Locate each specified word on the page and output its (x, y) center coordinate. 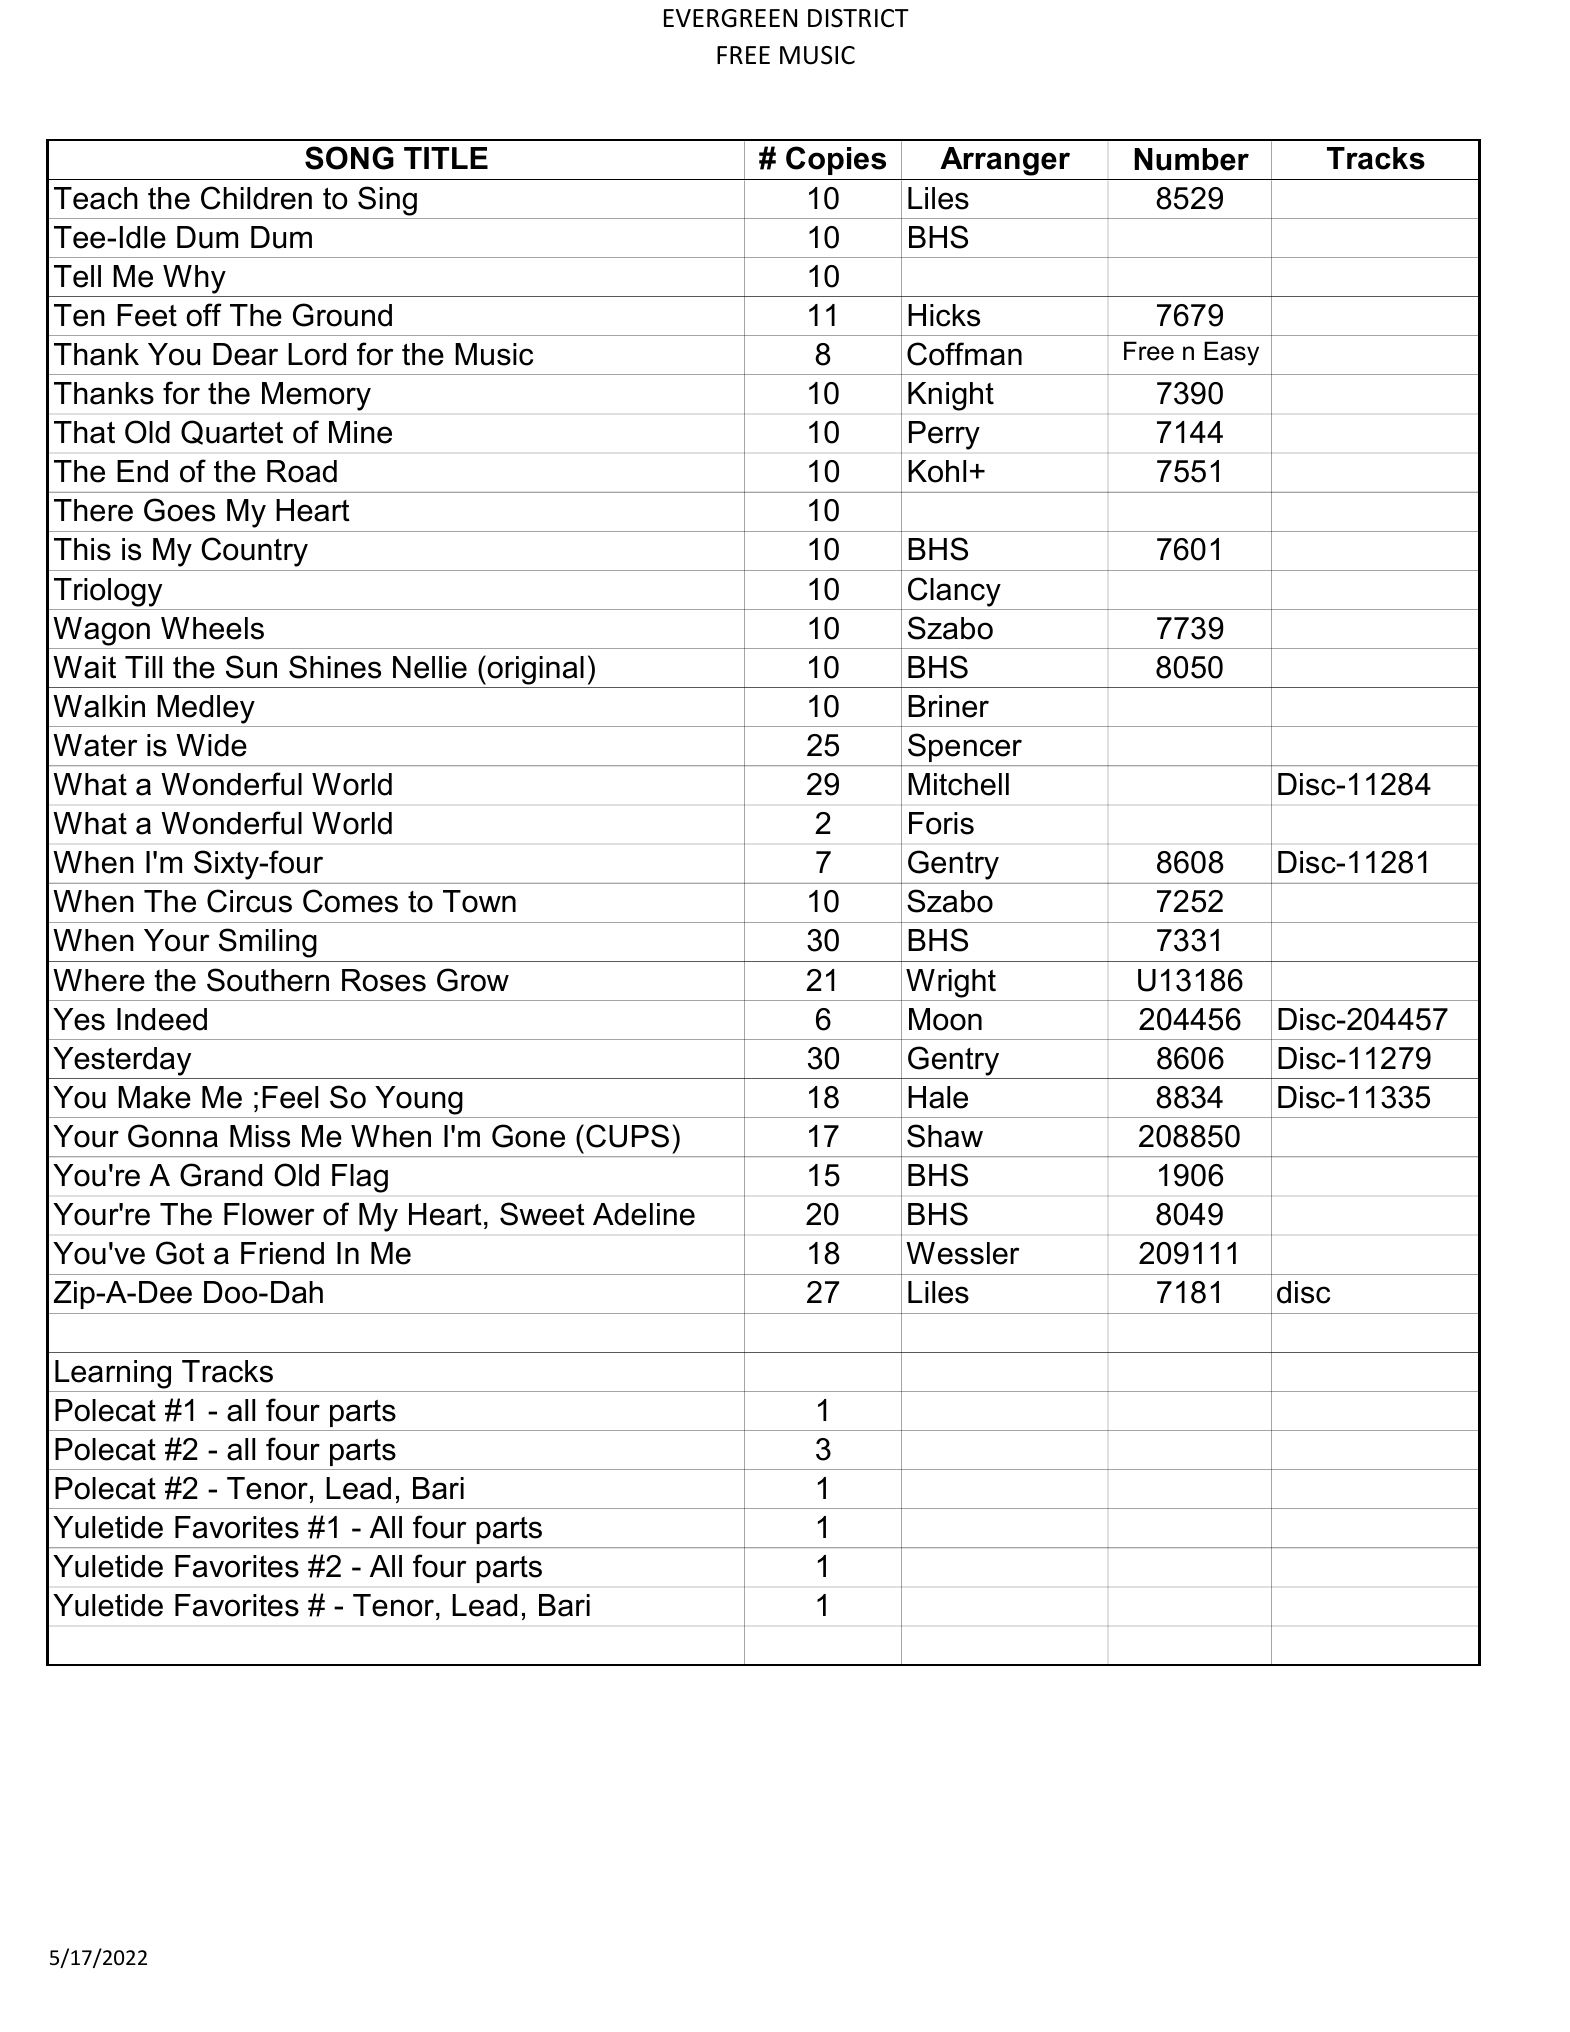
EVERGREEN (730, 18)
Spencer (965, 747)
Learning (113, 1374)
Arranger (1005, 161)
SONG (349, 158)
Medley (206, 709)
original (535, 670)
